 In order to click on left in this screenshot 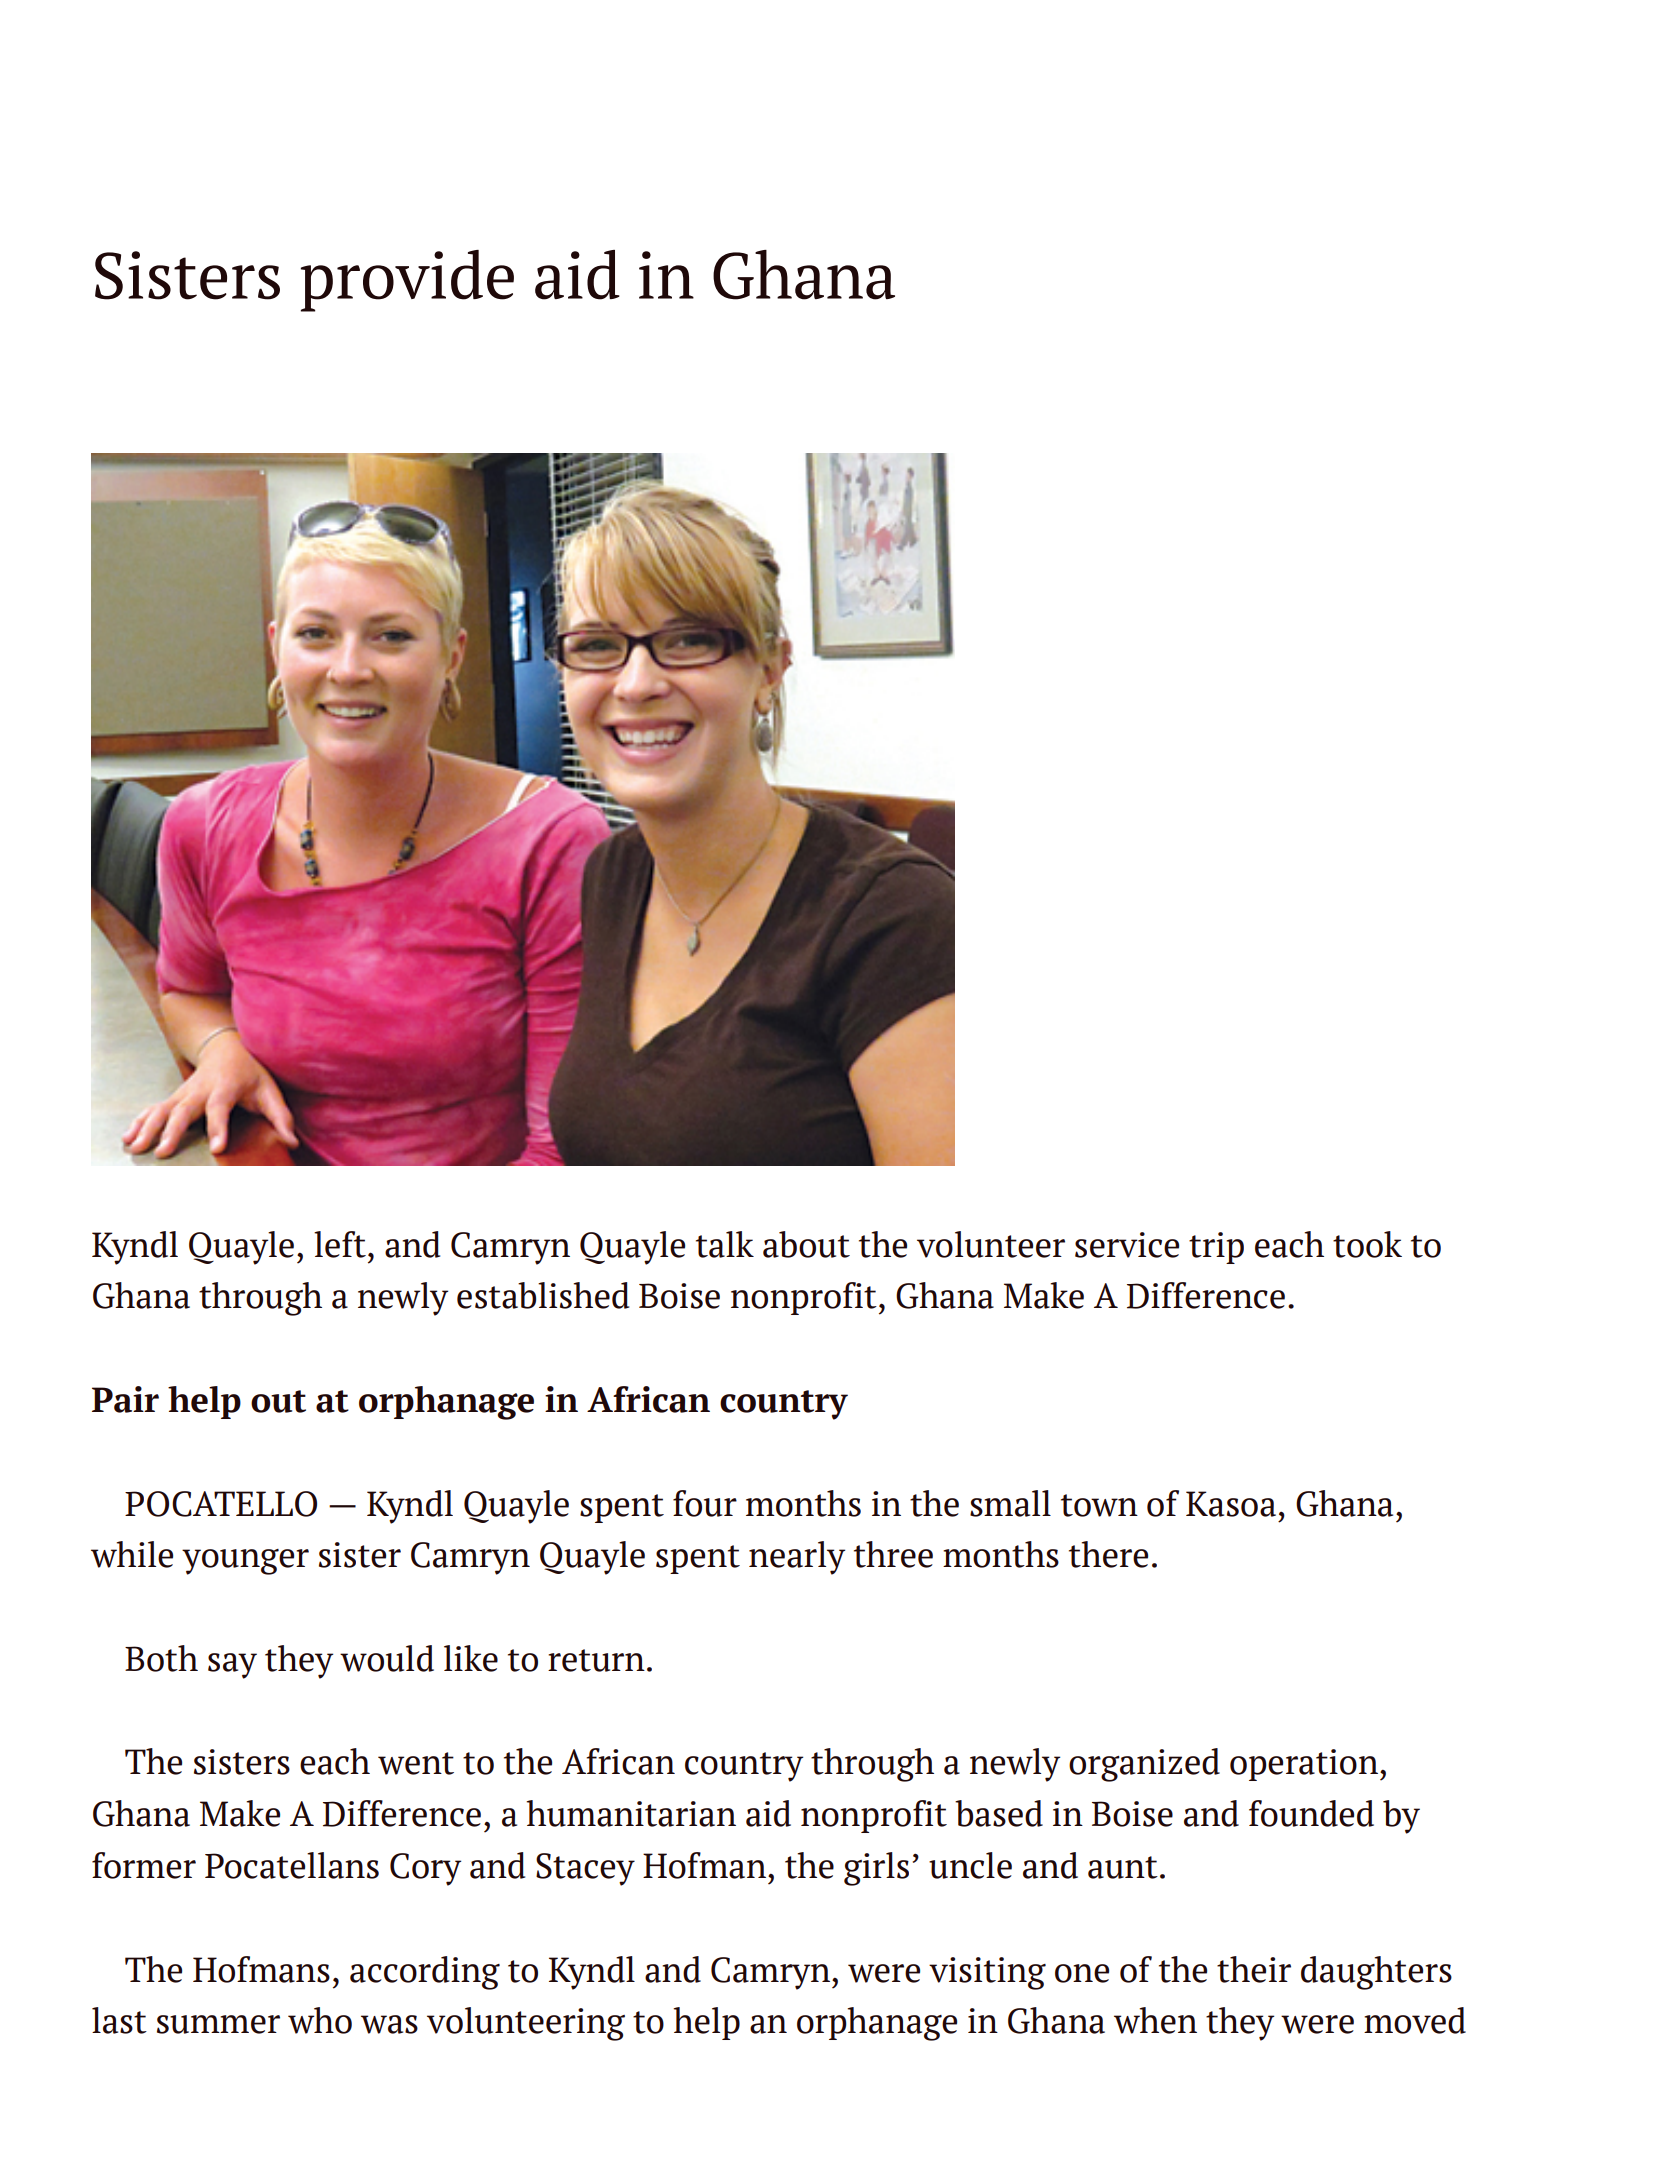, I will do `click(340, 1244)`.
